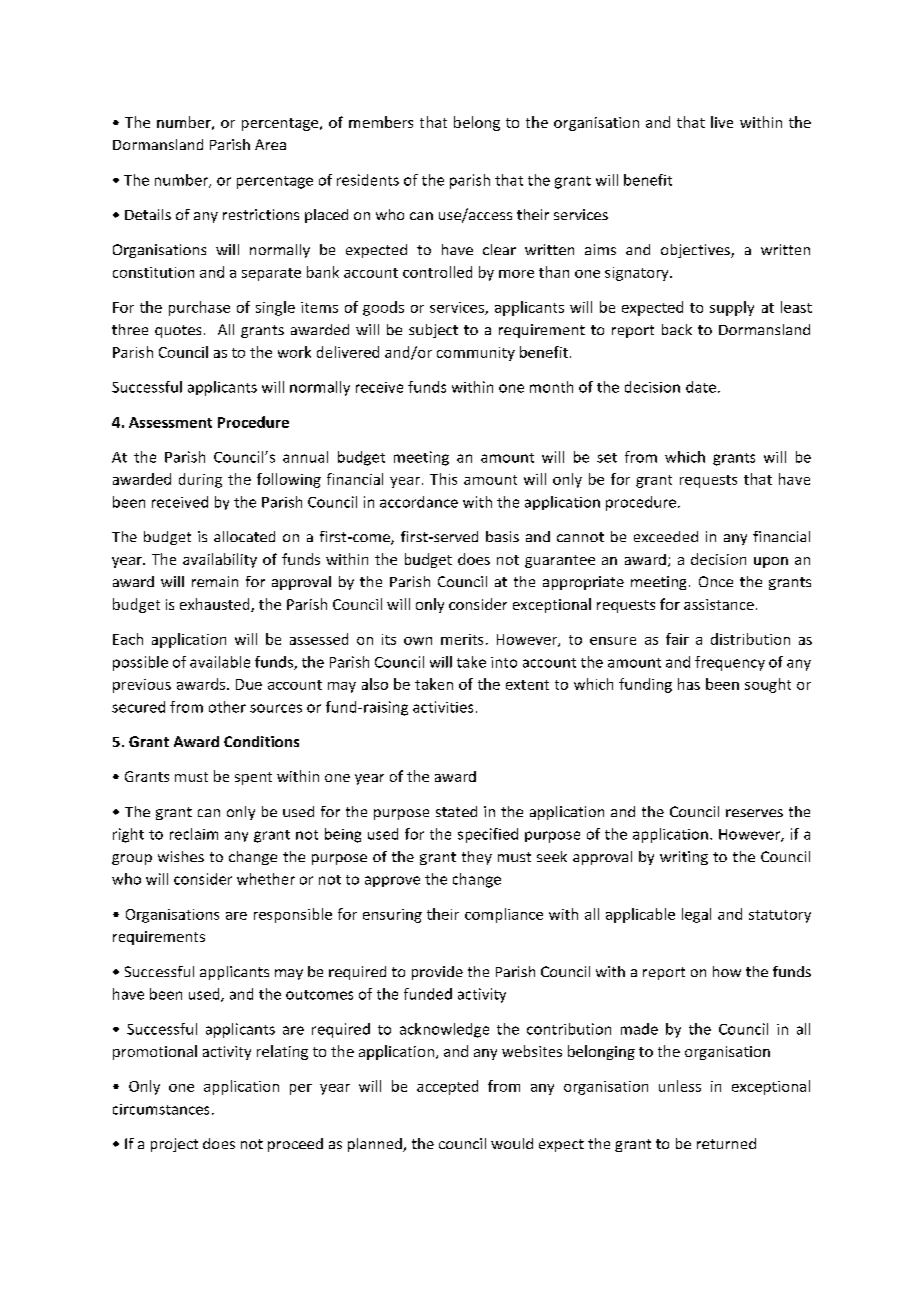  Describe the element at coordinates (381, 122) in the page. I see `members` at that location.
